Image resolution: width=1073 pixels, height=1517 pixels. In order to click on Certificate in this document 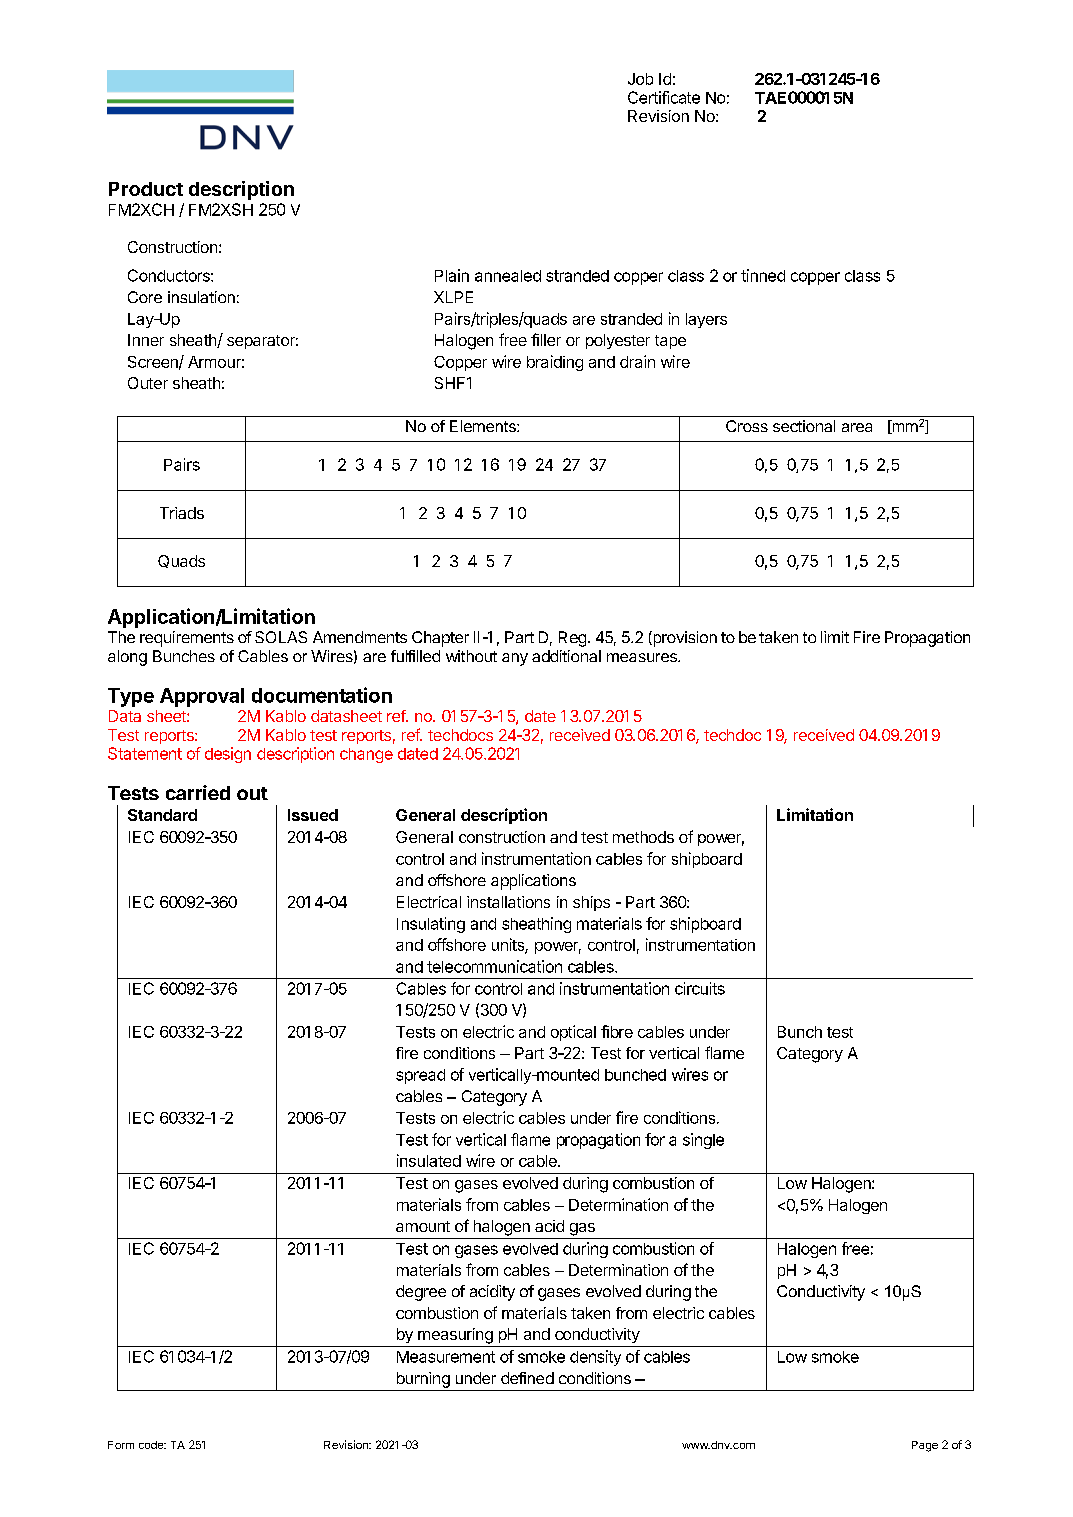, I will do `click(664, 97)`.
